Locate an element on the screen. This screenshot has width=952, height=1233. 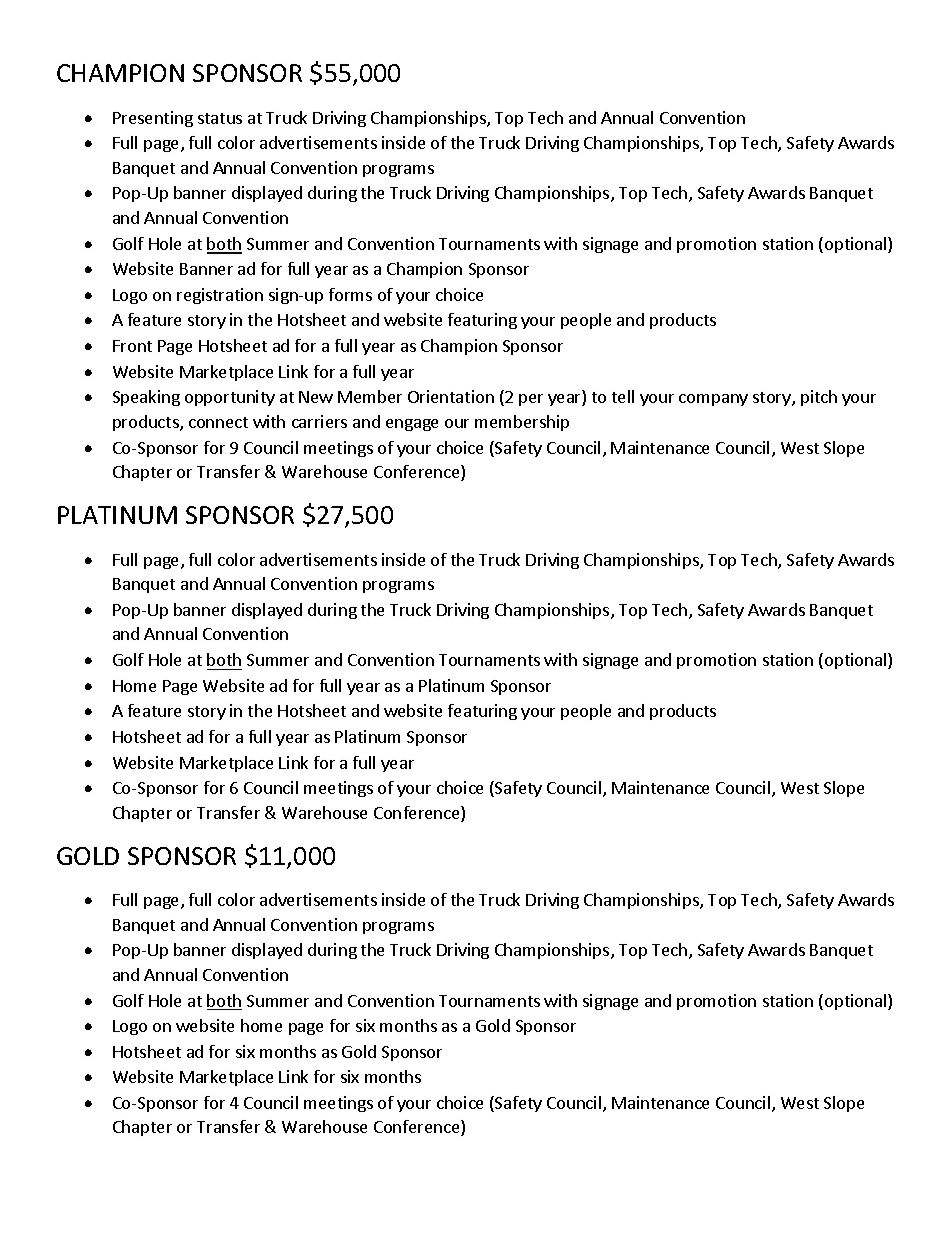
Orientation is located at coordinates (451, 396).
